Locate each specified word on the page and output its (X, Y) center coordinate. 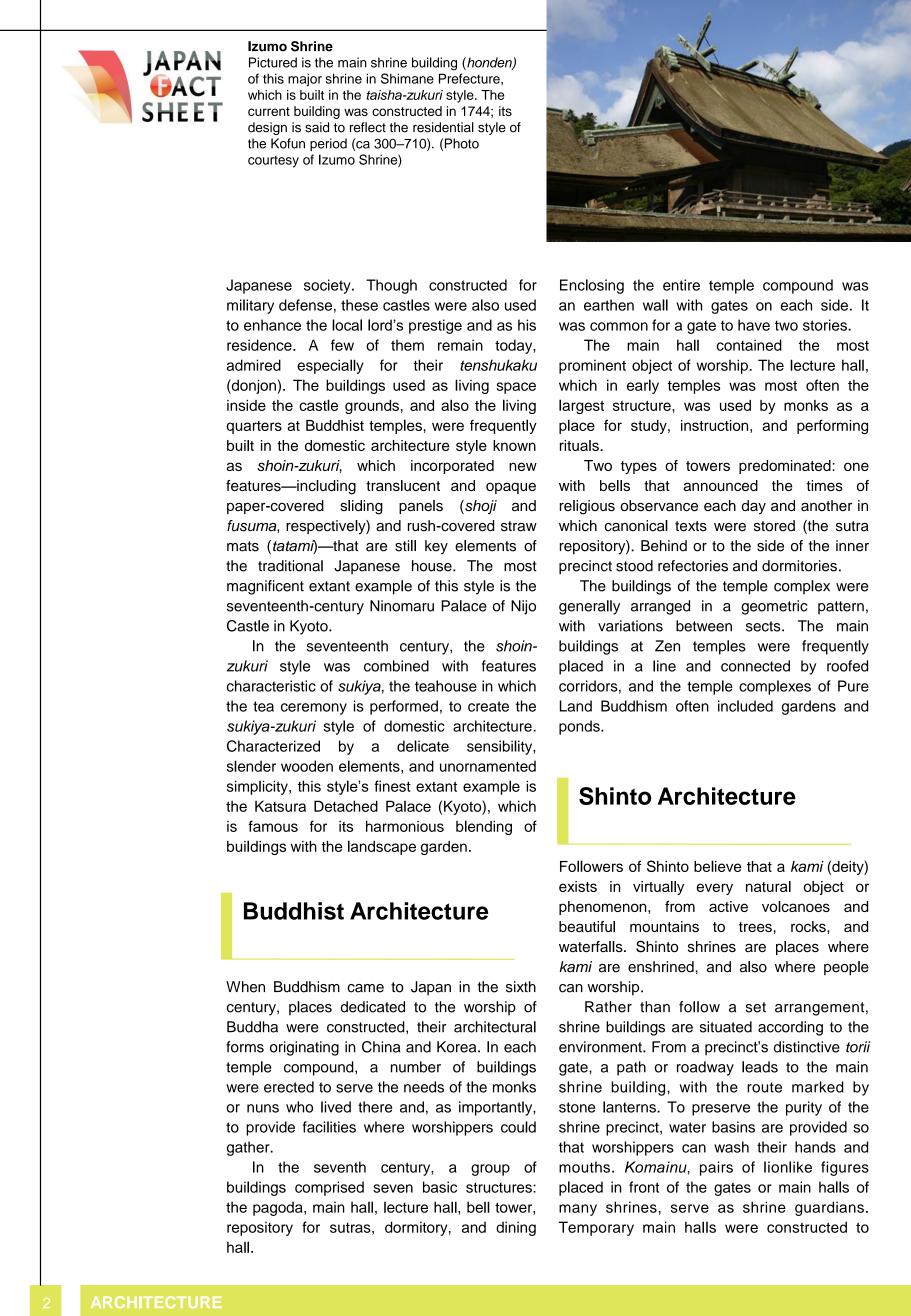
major (305, 80)
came (365, 988)
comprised (329, 1188)
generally (589, 607)
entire (681, 285)
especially (330, 366)
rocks (809, 926)
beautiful (587, 926)
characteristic (271, 686)
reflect (368, 127)
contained (749, 345)
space (516, 388)
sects (764, 626)
